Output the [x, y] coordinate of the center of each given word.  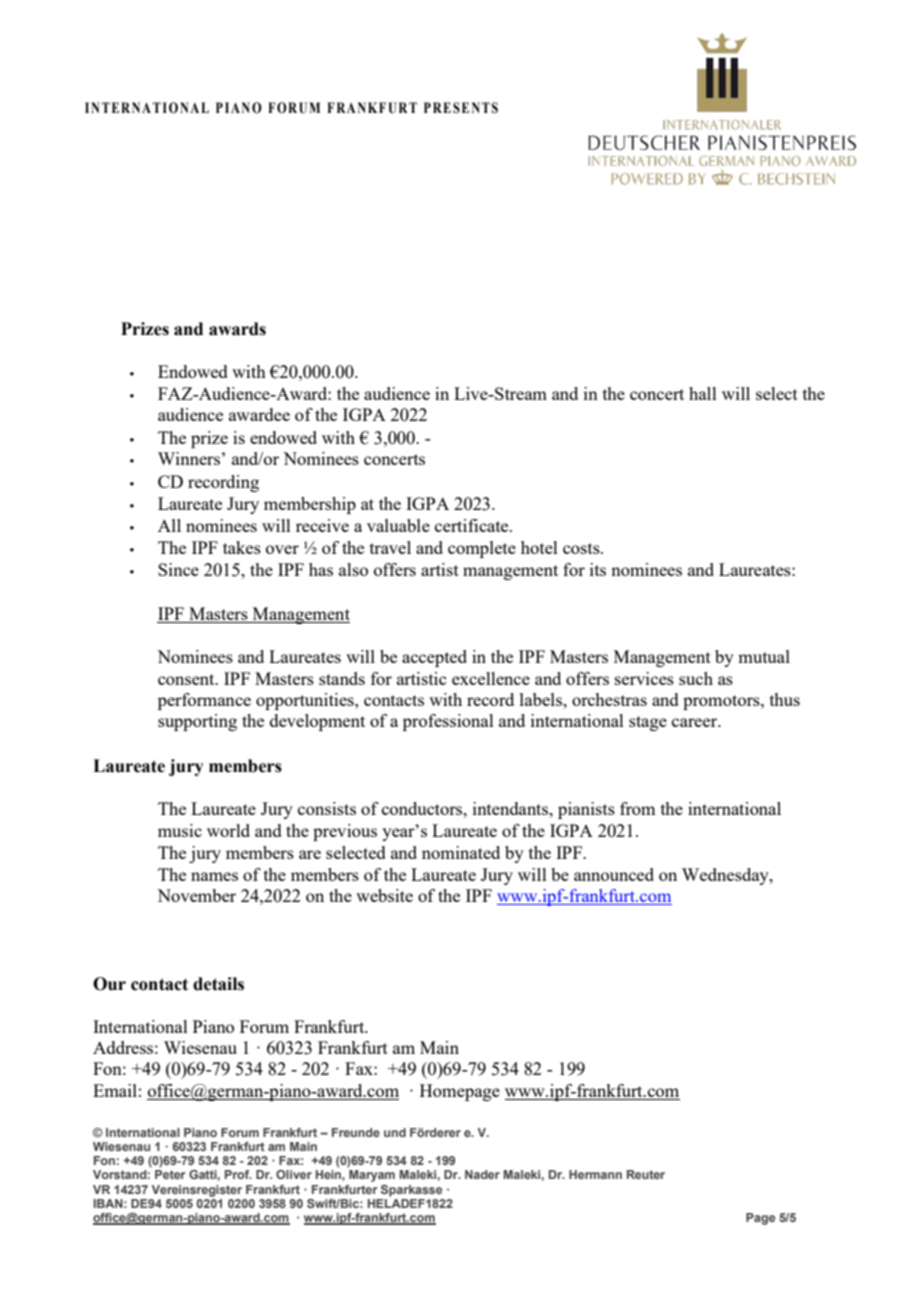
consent [187, 679]
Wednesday [726, 876]
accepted [434, 658]
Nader [482, 1174]
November [196, 895]
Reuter [646, 1174]
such [696, 678]
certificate [473, 525]
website [384, 895]
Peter [170, 1174]
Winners [189, 458]
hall [703, 393]
